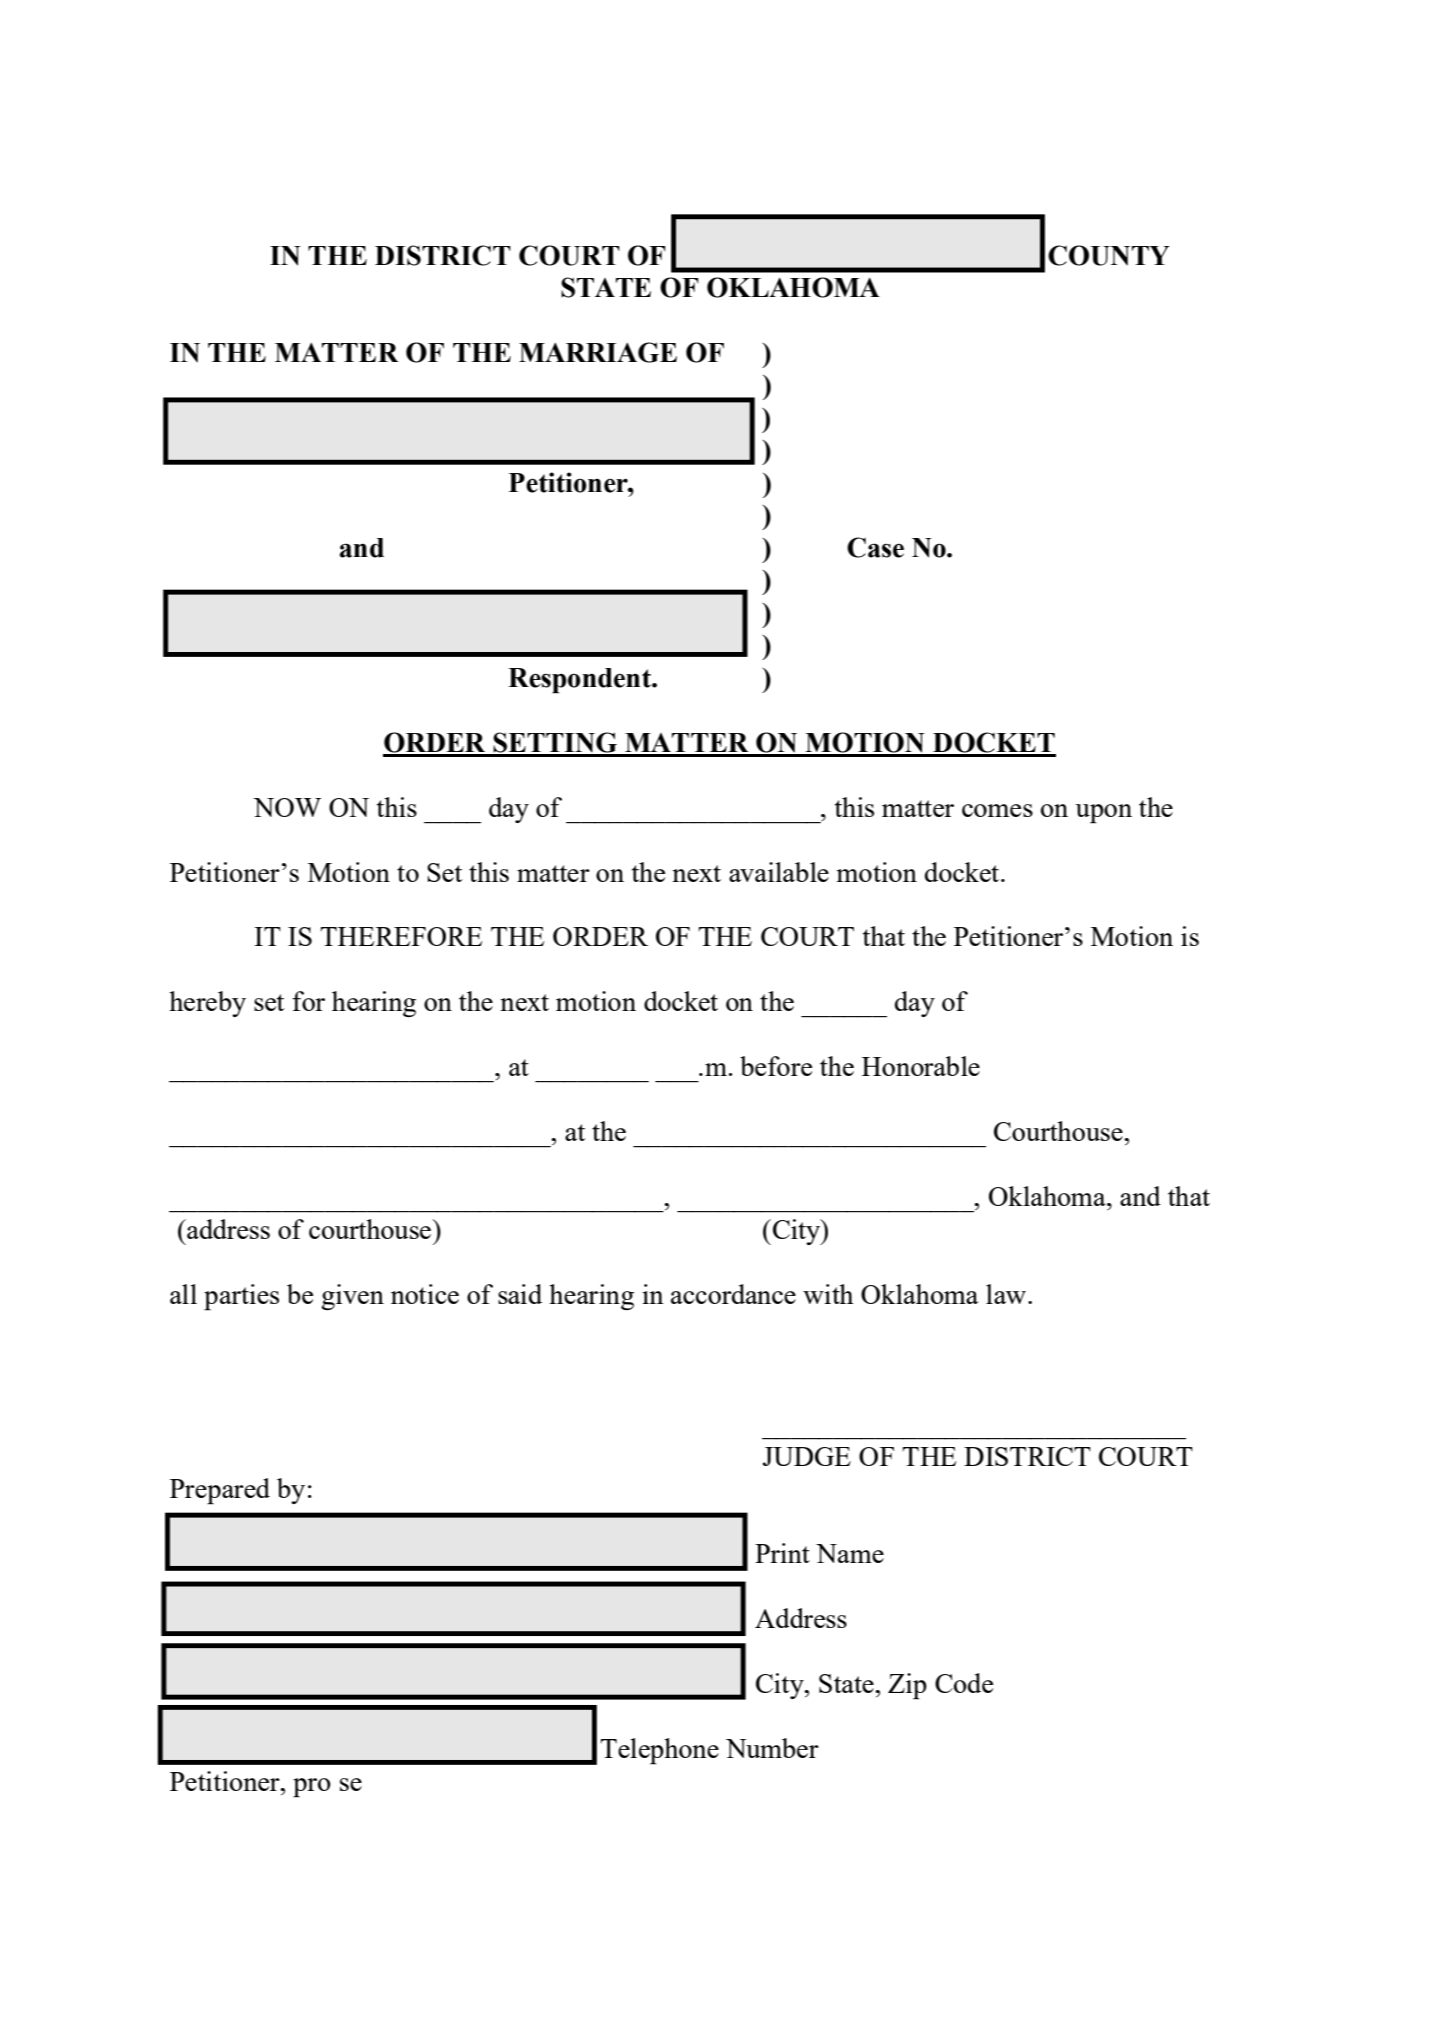 The height and width of the document is (2035, 1439). I want to click on Code, so click(964, 1683).
